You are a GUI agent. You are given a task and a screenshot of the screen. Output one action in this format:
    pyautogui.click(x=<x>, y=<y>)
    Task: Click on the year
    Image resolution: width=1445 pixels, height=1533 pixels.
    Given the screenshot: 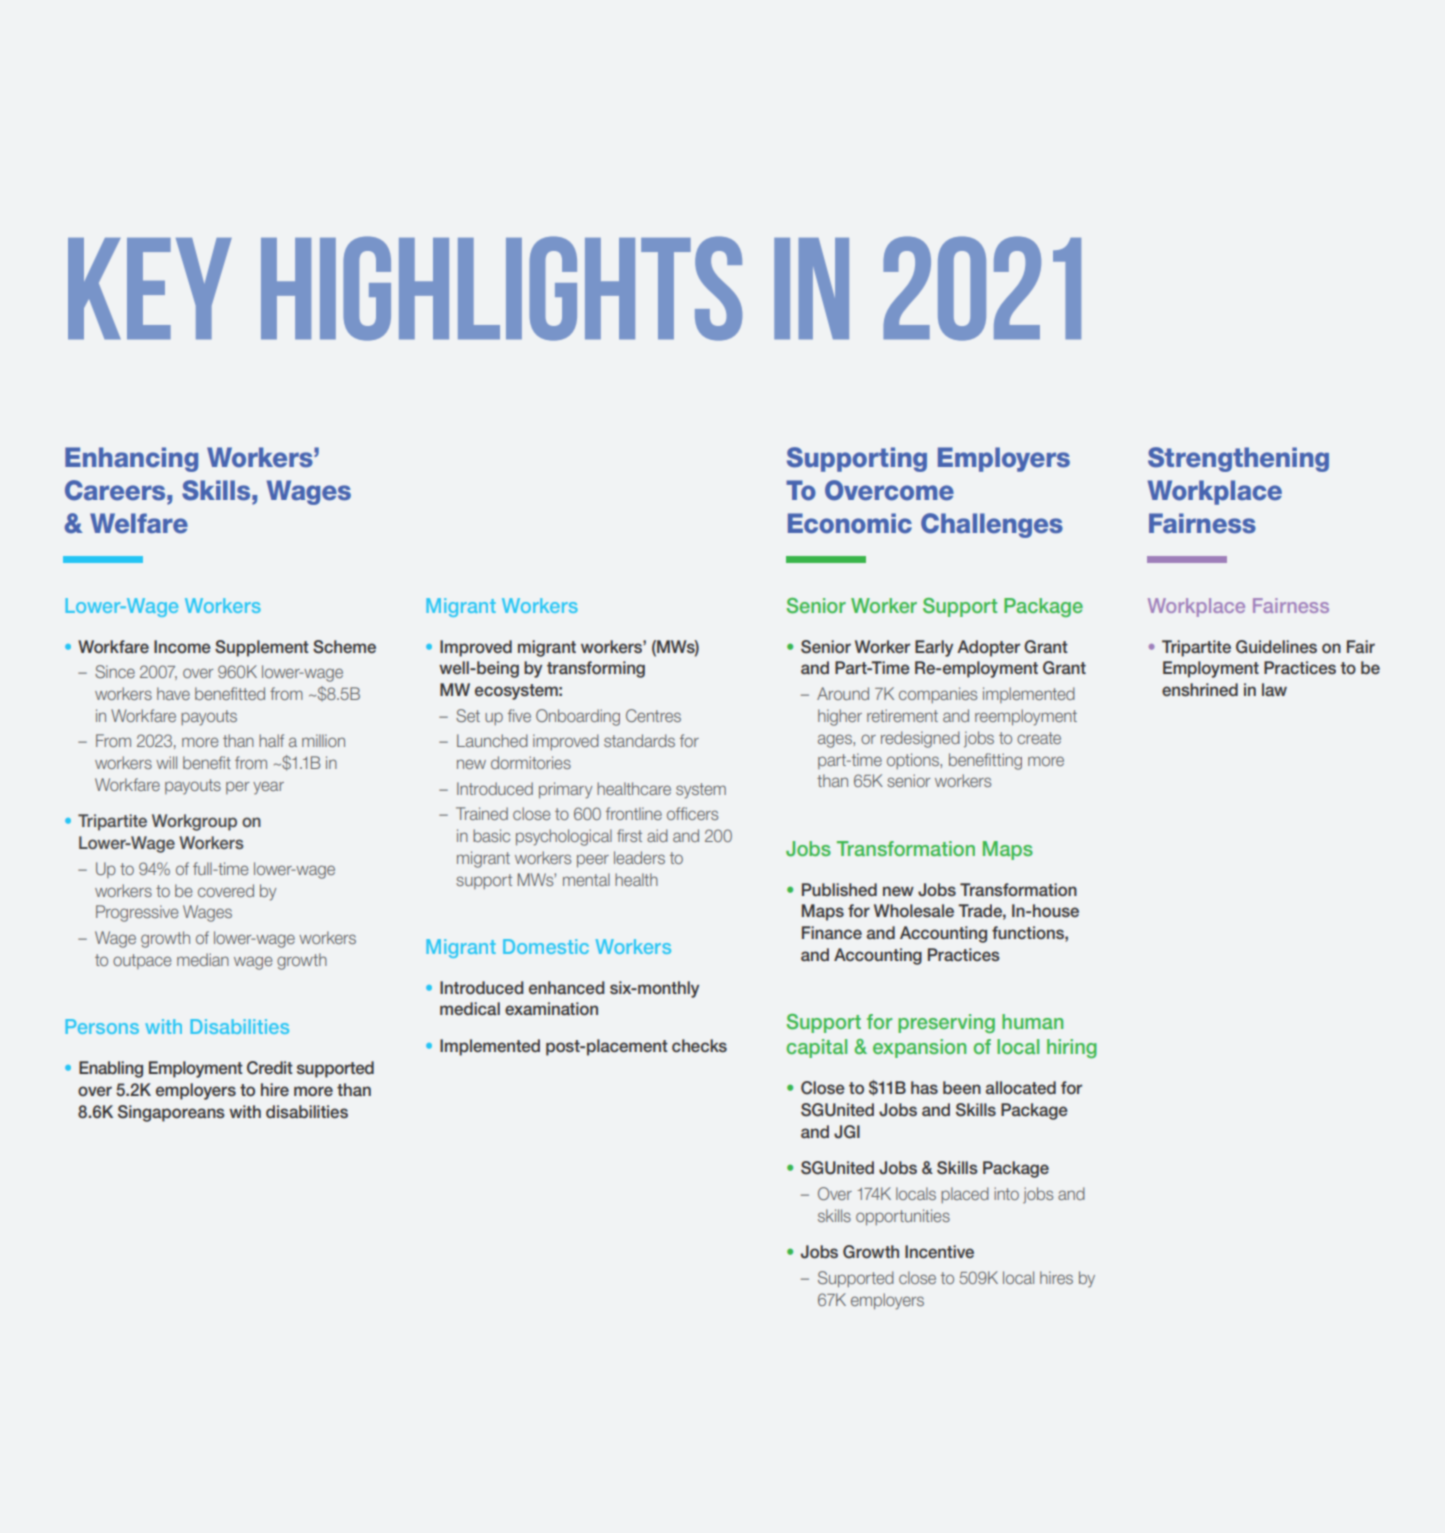 What is the action you would take?
    pyautogui.click(x=268, y=788)
